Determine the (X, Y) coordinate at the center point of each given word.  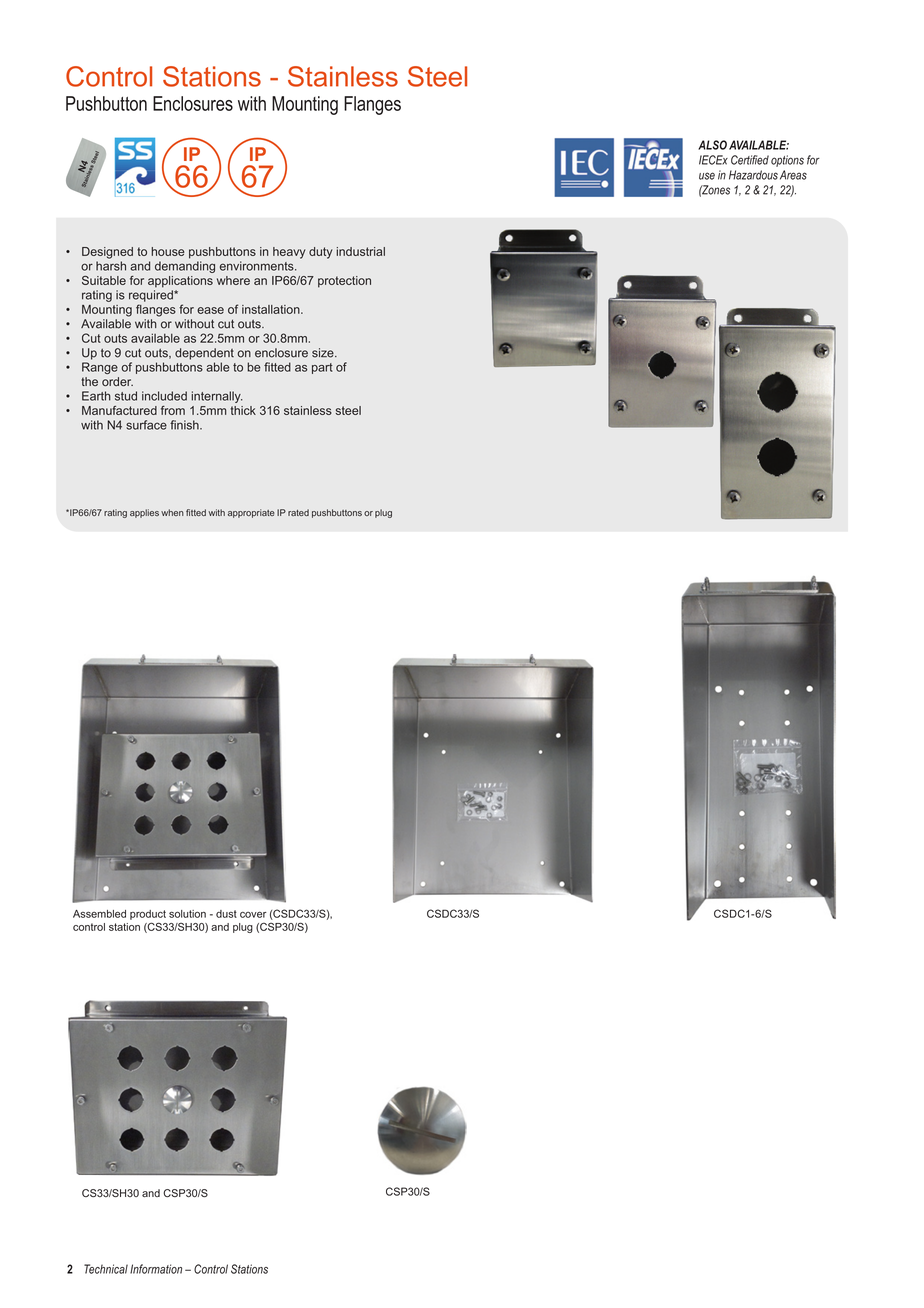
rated (298, 512)
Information (156, 1269)
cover (253, 914)
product (148, 915)
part (322, 368)
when (172, 512)
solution (187, 914)
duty (321, 253)
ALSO (712, 145)
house (168, 251)
